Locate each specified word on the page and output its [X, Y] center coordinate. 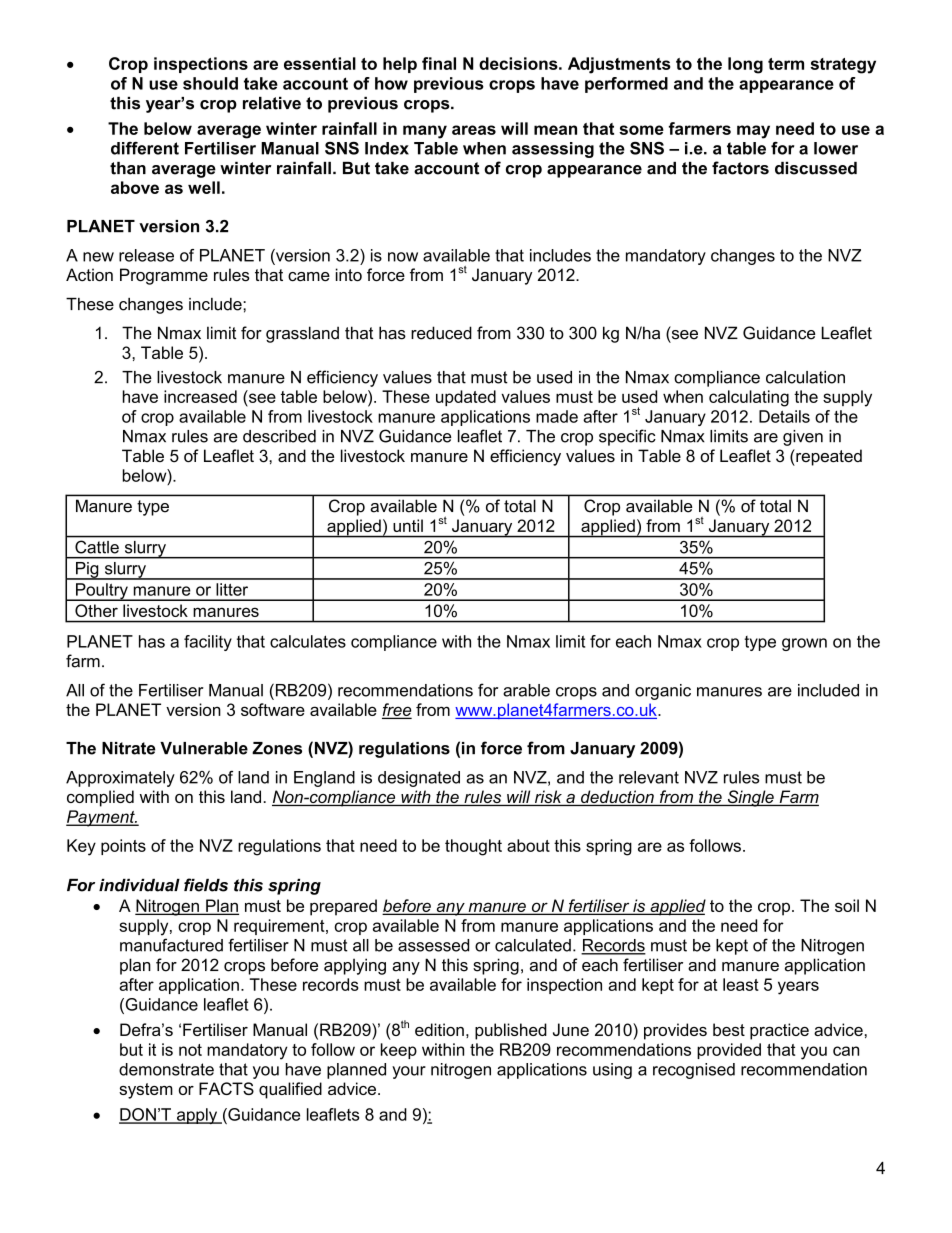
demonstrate [166, 1069]
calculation [805, 377]
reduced [441, 333]
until [408, 525]
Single [750, 798]
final [439, 63]
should [210, 83]
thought [473, 847]
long [745, 65]
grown [804, 644]
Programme [164, 276]
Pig [87, 571]
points [123, 847]
